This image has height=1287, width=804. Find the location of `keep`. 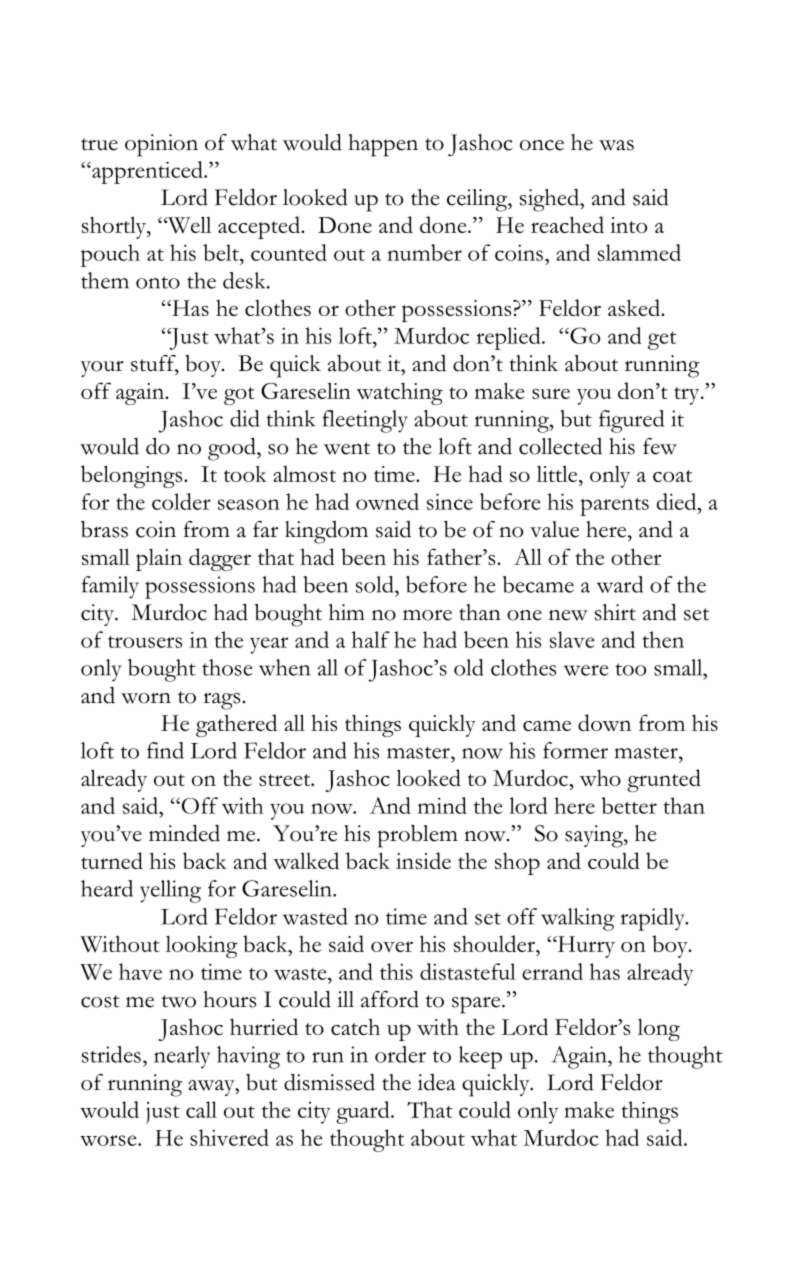

keep is located at coordinates (480, 1057).
